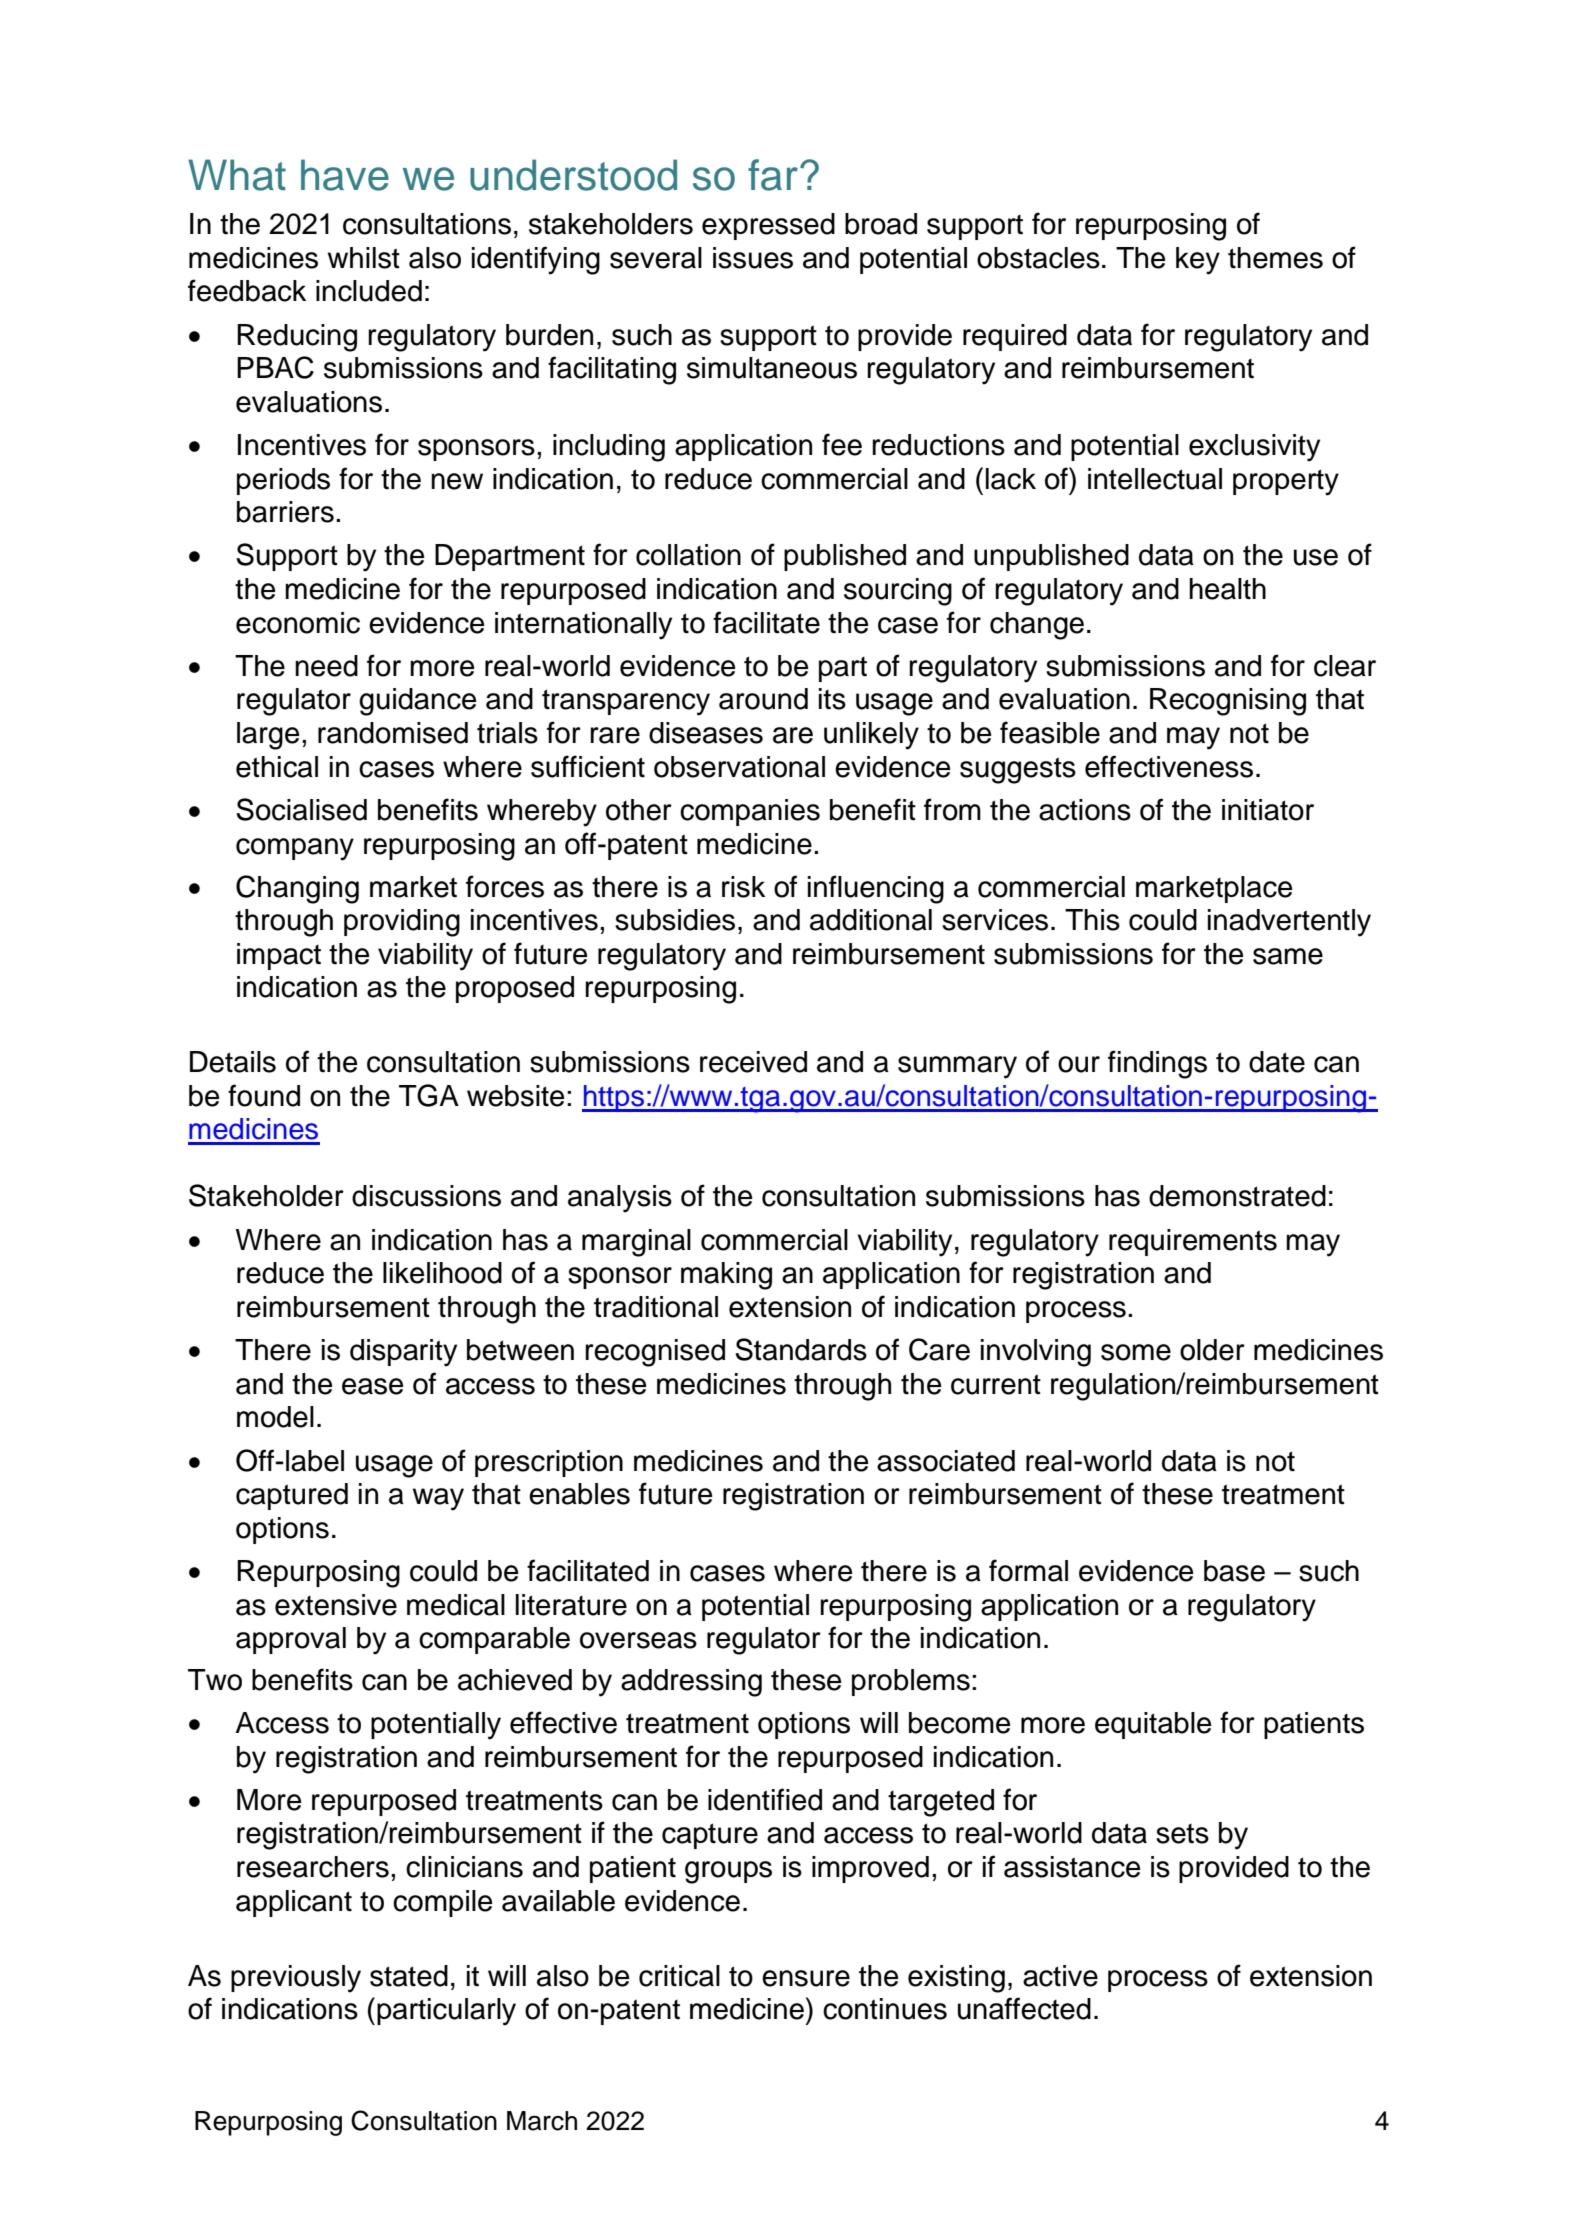 The height and width of the screenshot is (2230, 1577). Describe the element at coordinates (1288, 956) in the screenshot. I see `same` at that location.
